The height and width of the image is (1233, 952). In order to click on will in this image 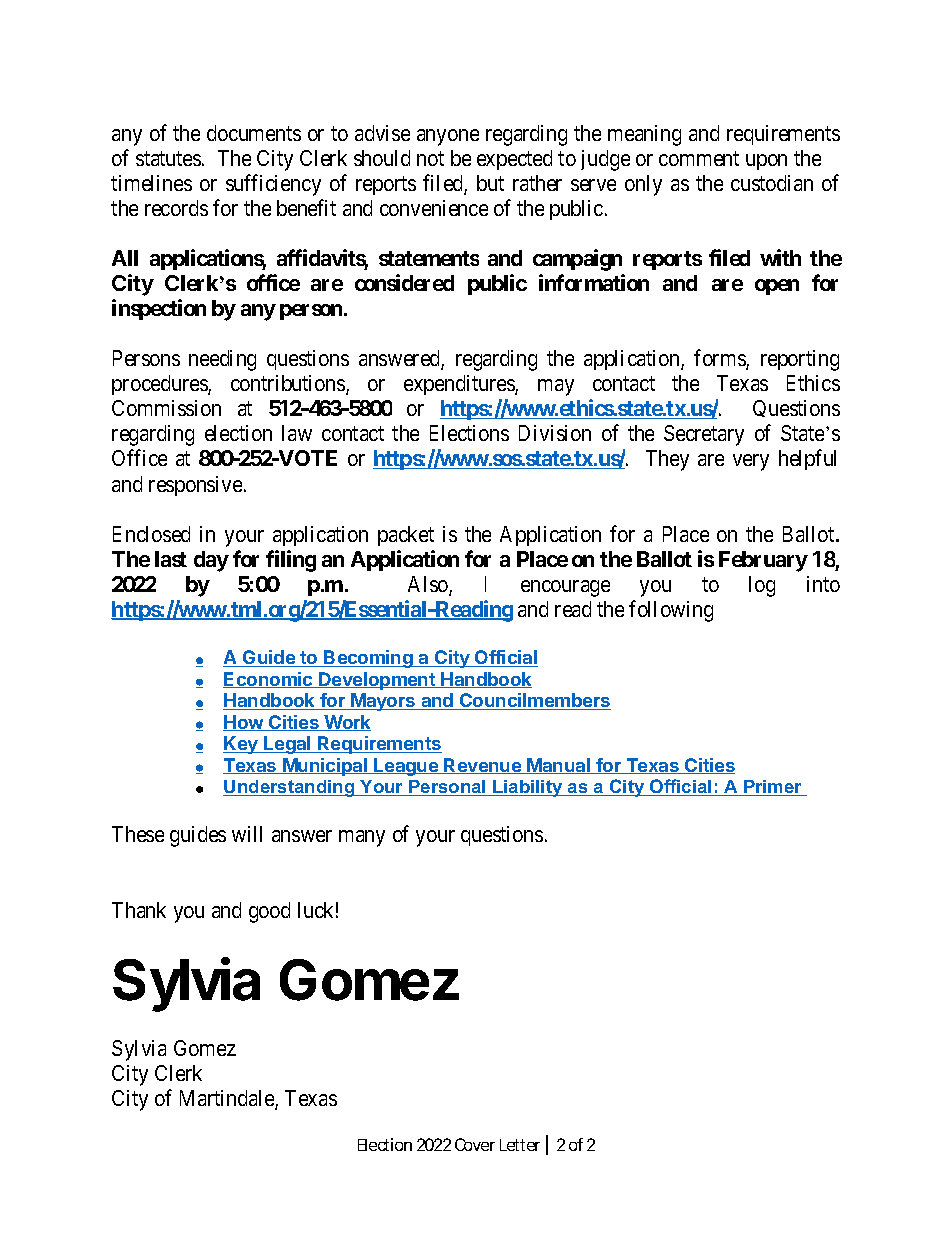, I will do `click(247, 834)`.
